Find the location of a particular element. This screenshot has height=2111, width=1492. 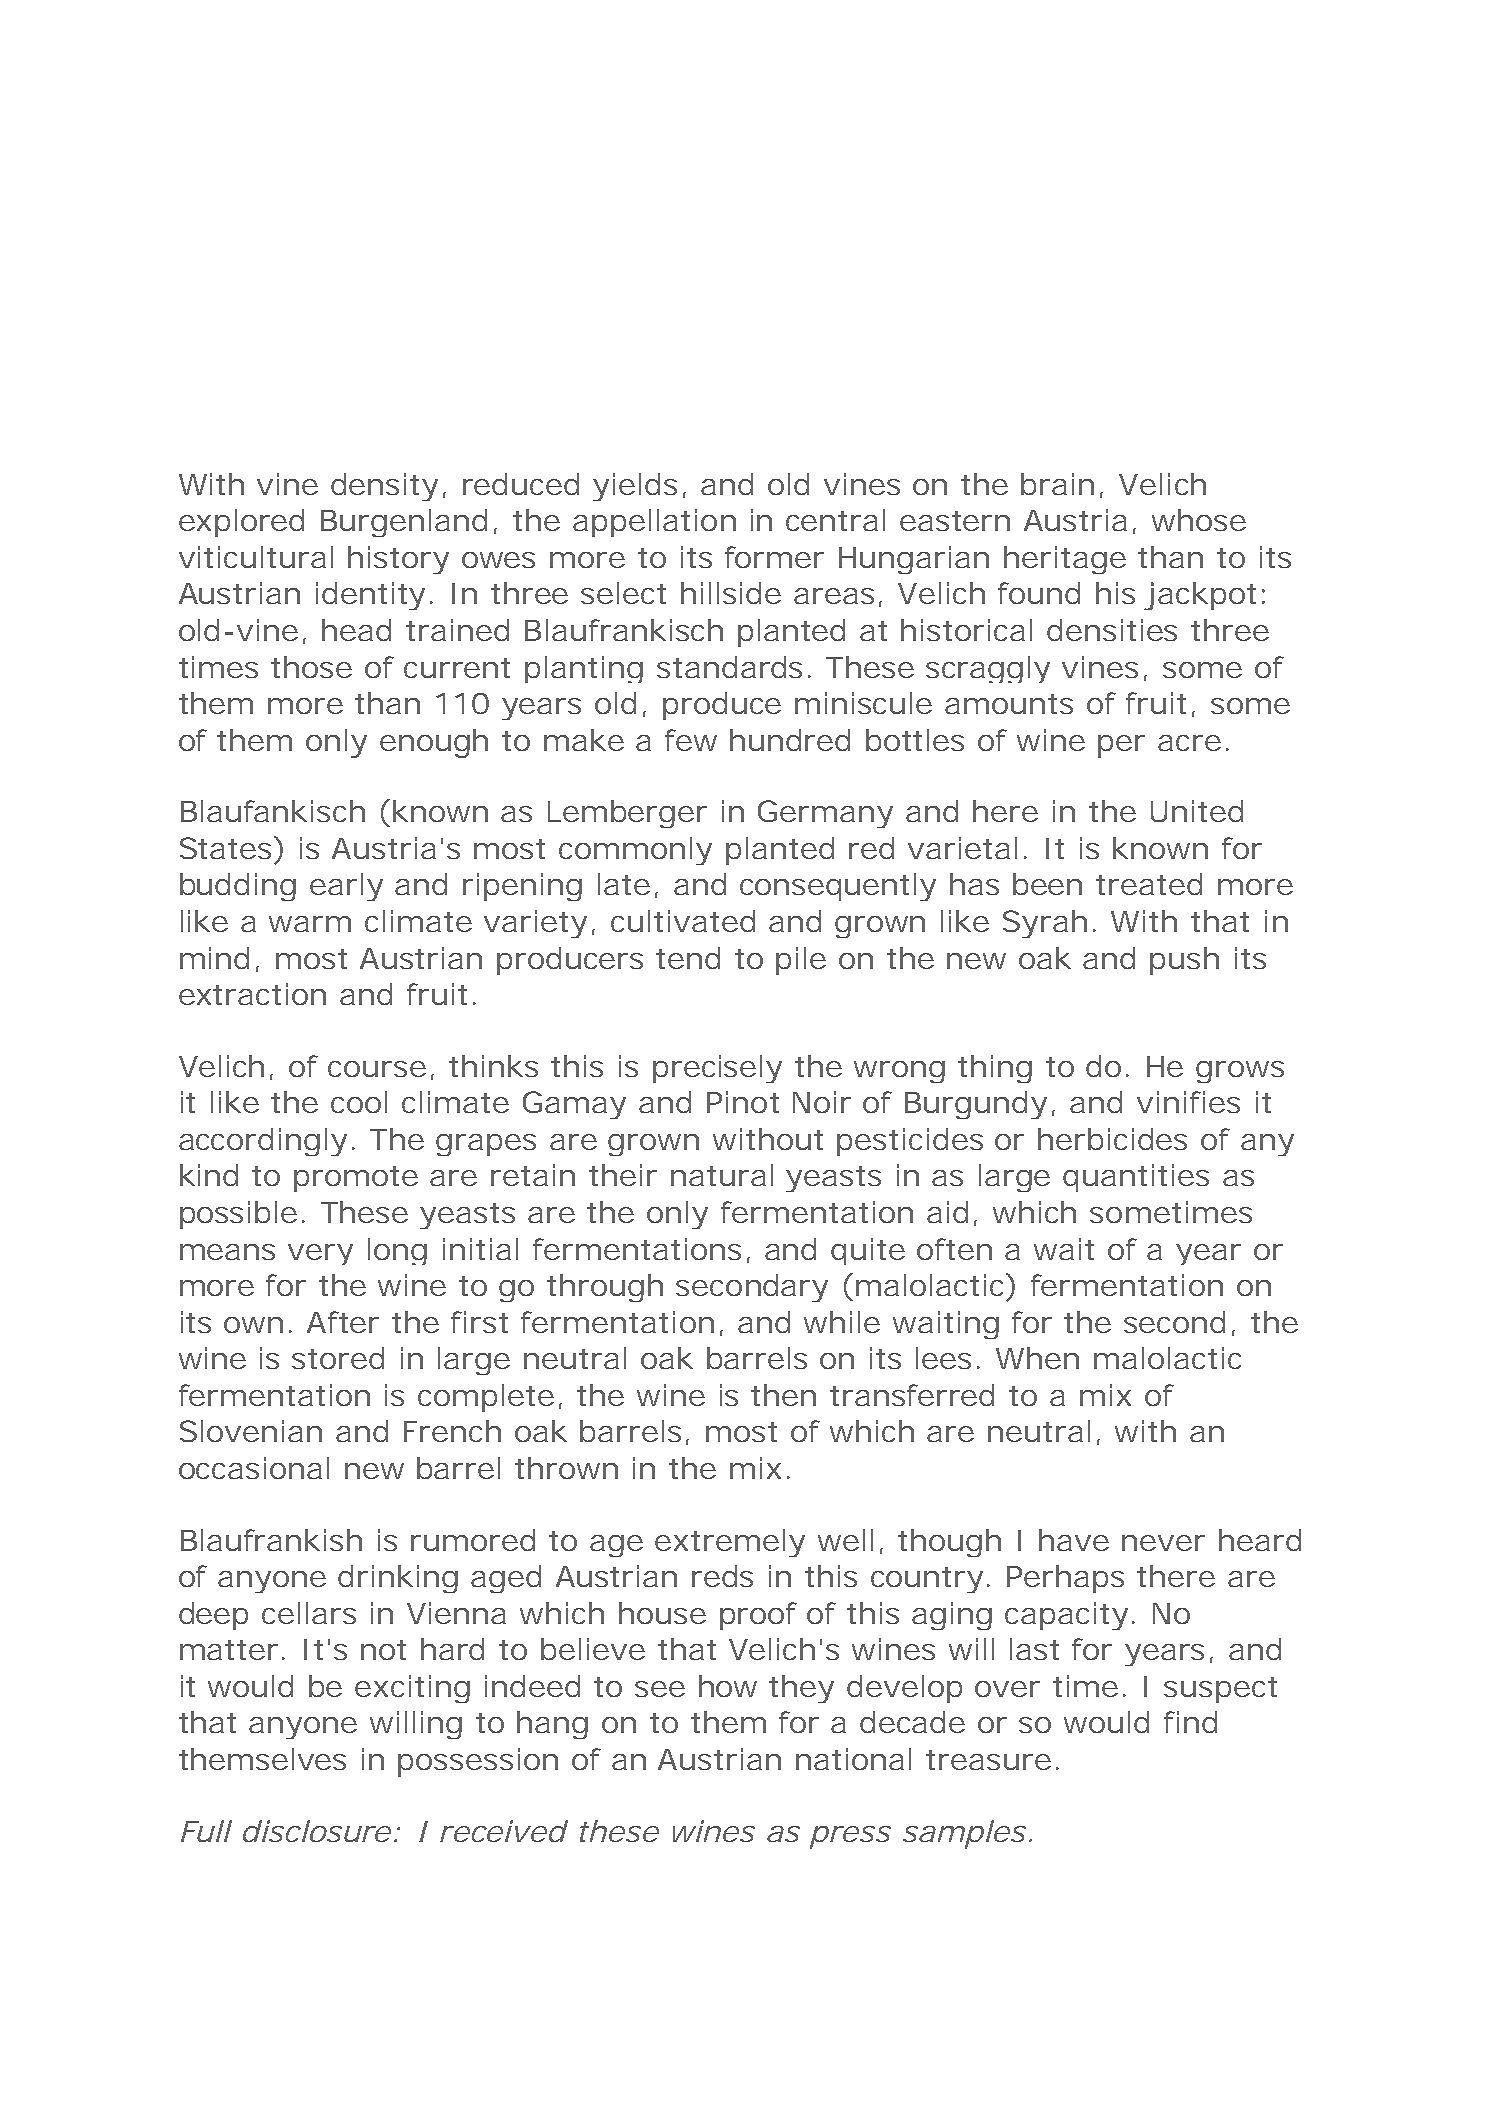

whose is located at coordinates (1199, 520).
